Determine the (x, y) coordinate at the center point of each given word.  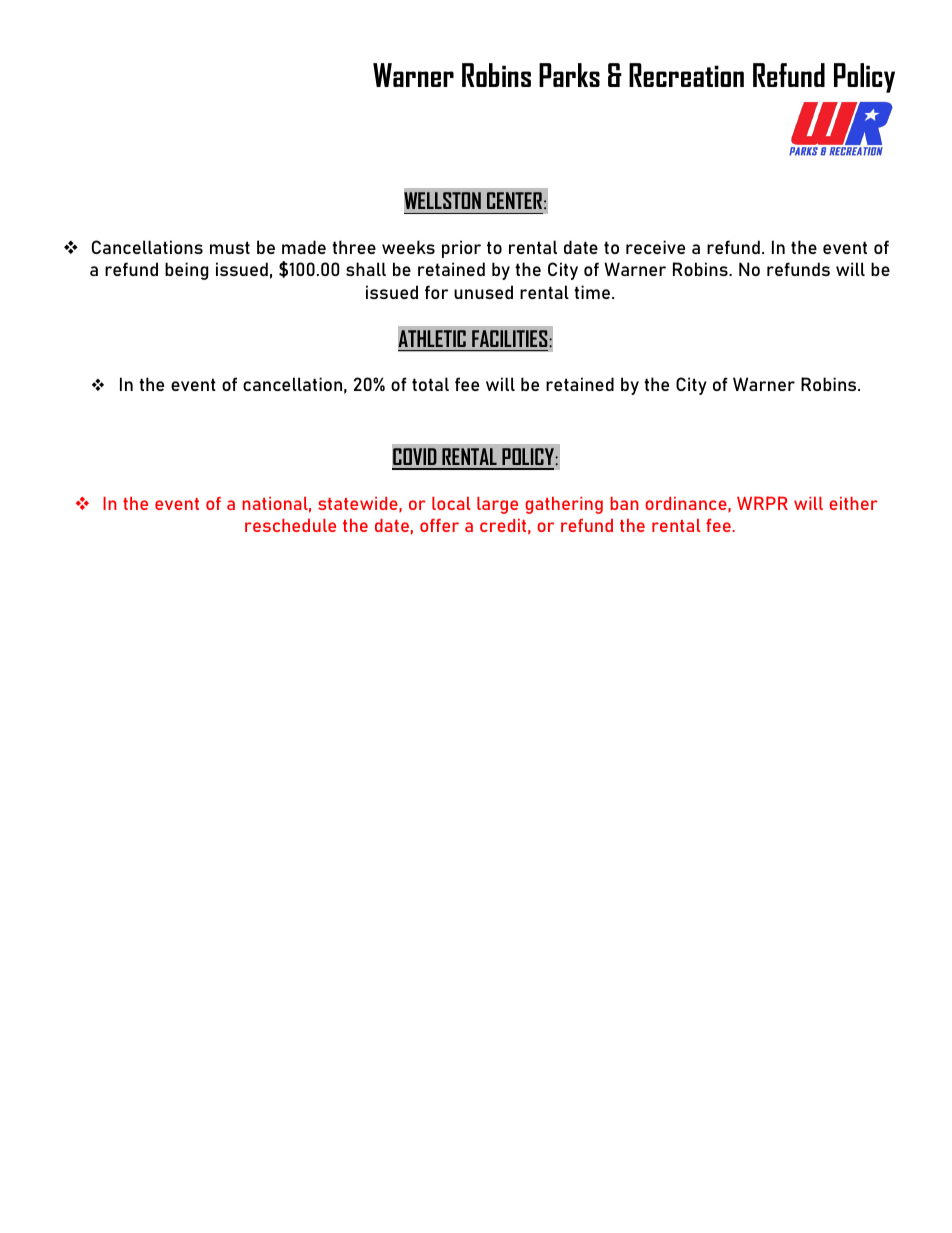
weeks (408, 247)
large (497, 505)
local (451, 503)
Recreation (686, 75)
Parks (569, 75)
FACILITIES (511, 338)
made (304, 247)
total (430, 384)
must (230, 247)
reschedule (290, 525)
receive (655, 247)
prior (461, 249)
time (592, 292)
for (436, 292)
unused (483, 292)
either (853, 503)
